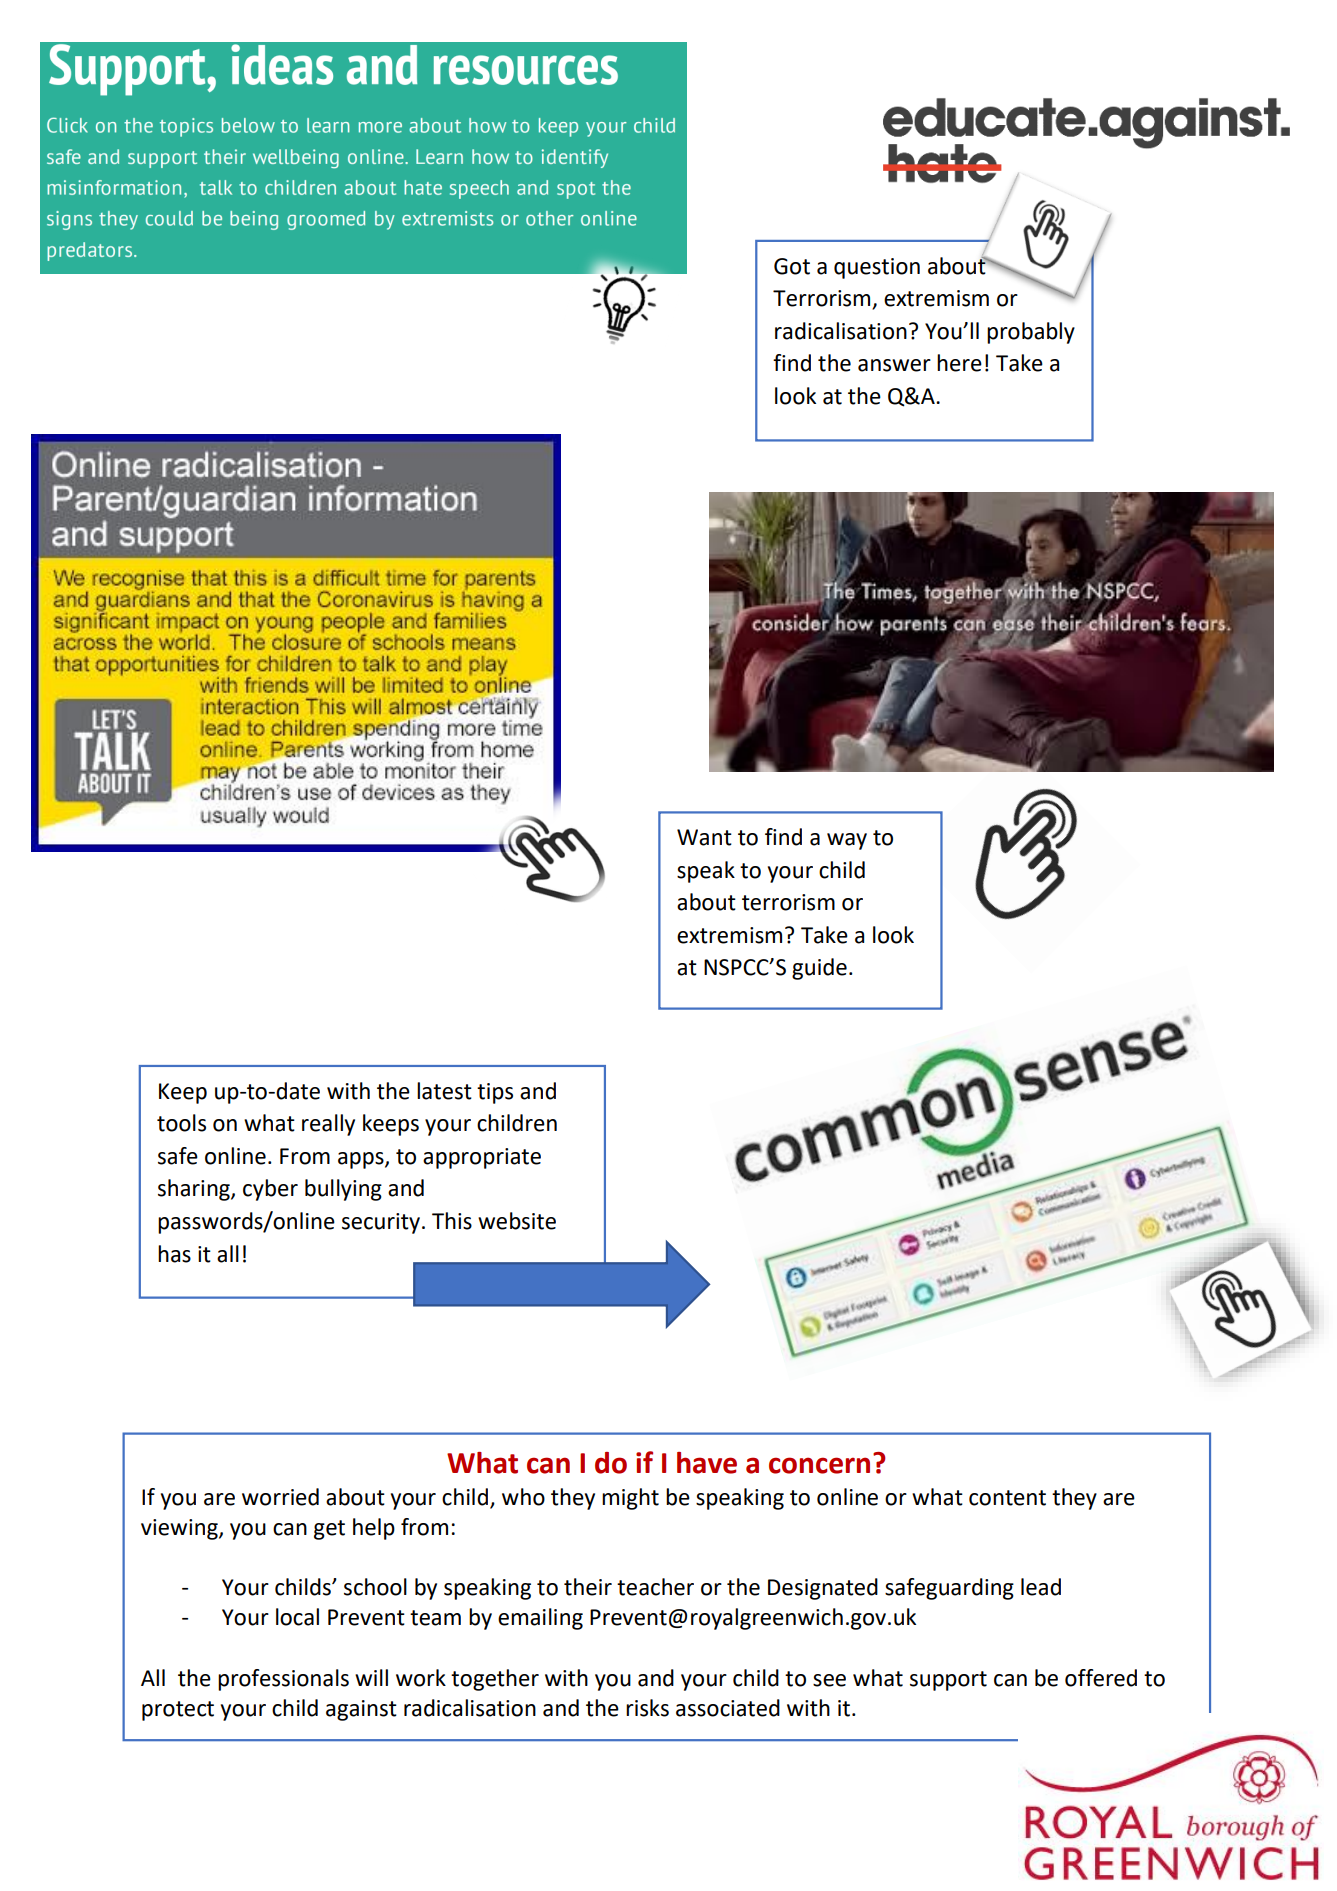  What do you see at coordinates (948, 1681) in the screenshot?
I see `support` at bounding box center [948, 1681].
